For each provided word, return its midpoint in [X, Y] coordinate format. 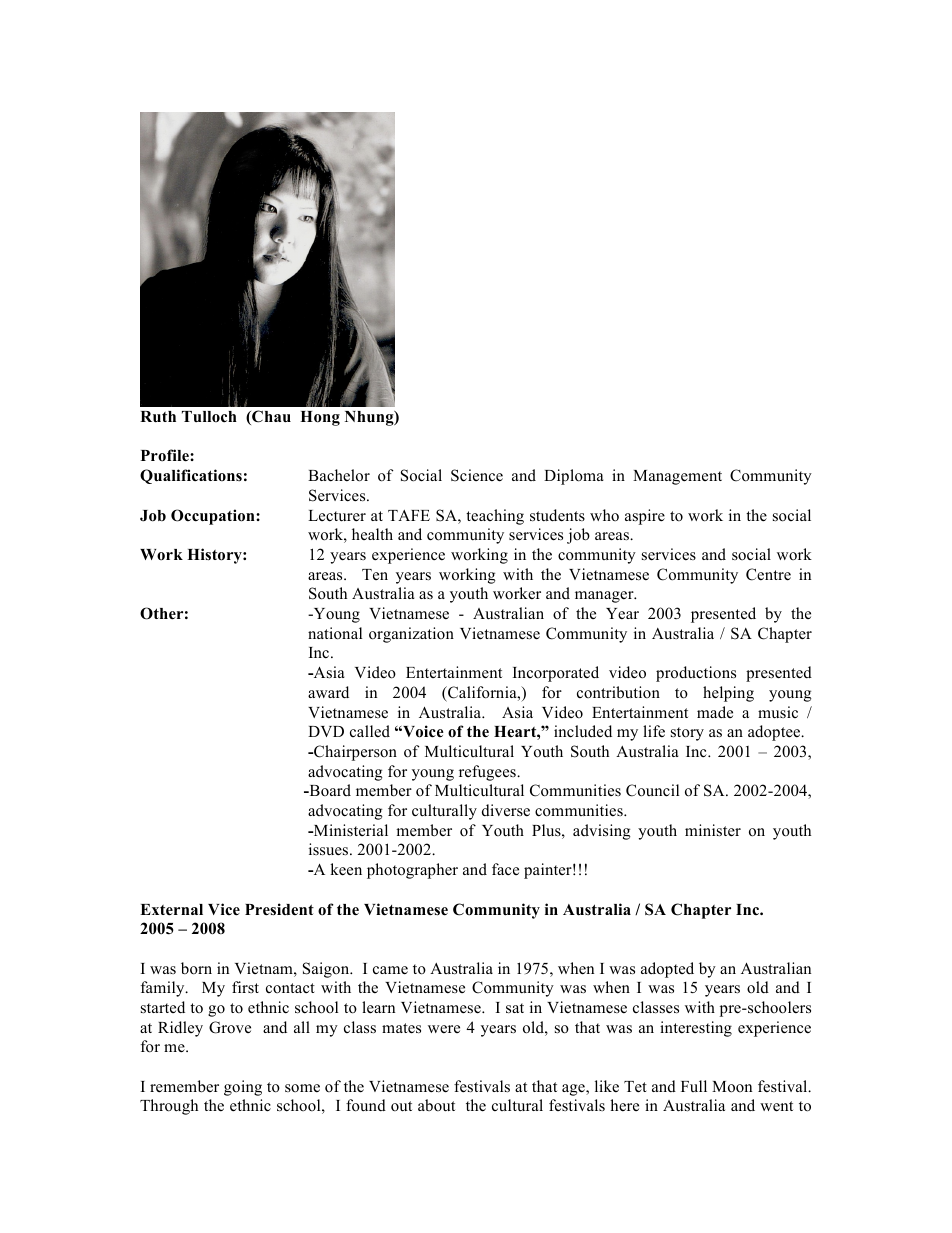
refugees [488, 773]
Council [652, 790]
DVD [326, 731]
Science [477, 475]
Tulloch [209, 417]
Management [677, 477]
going [243, 1088]
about [436, 1105]
